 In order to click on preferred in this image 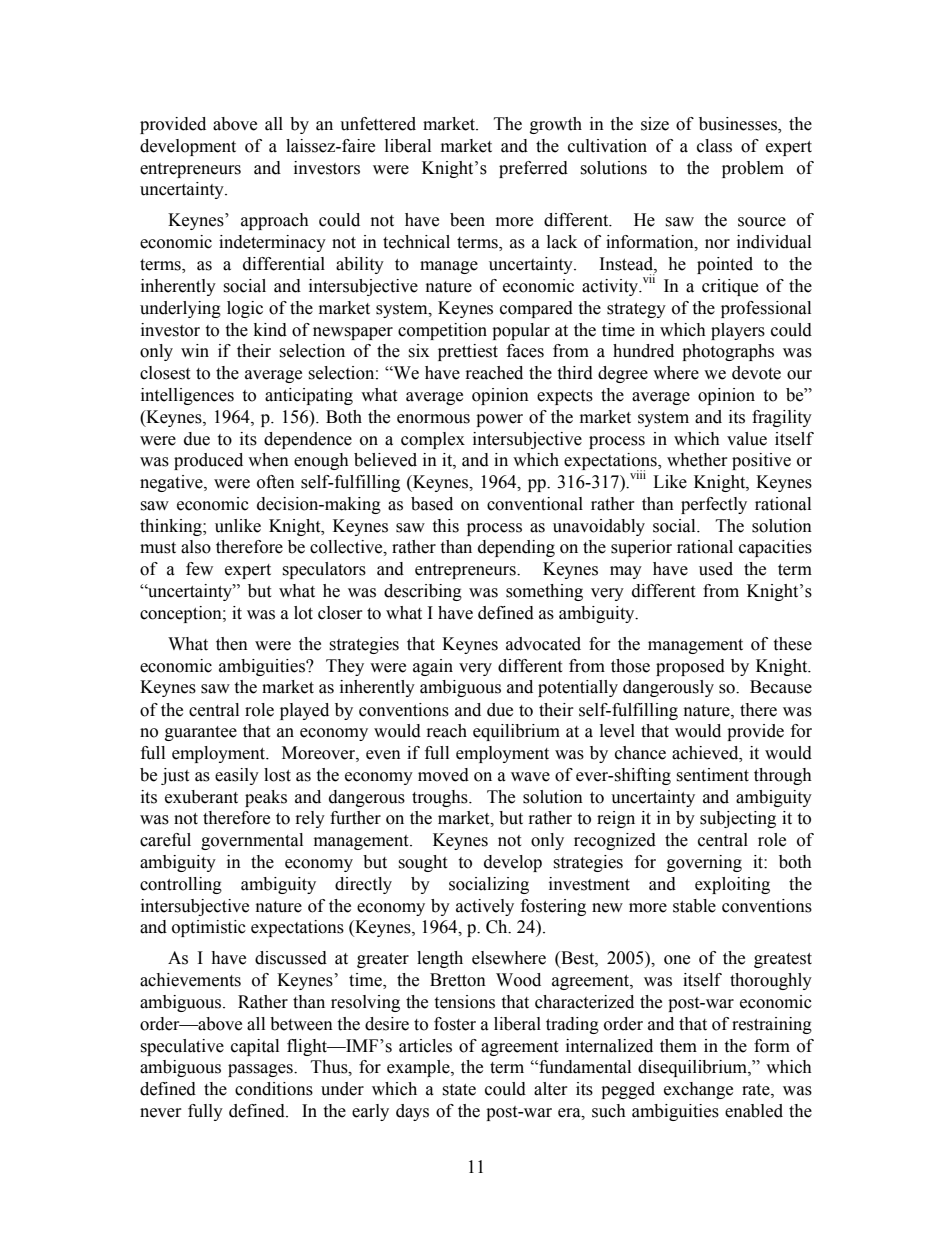, I will do `click(533, 169)`.
